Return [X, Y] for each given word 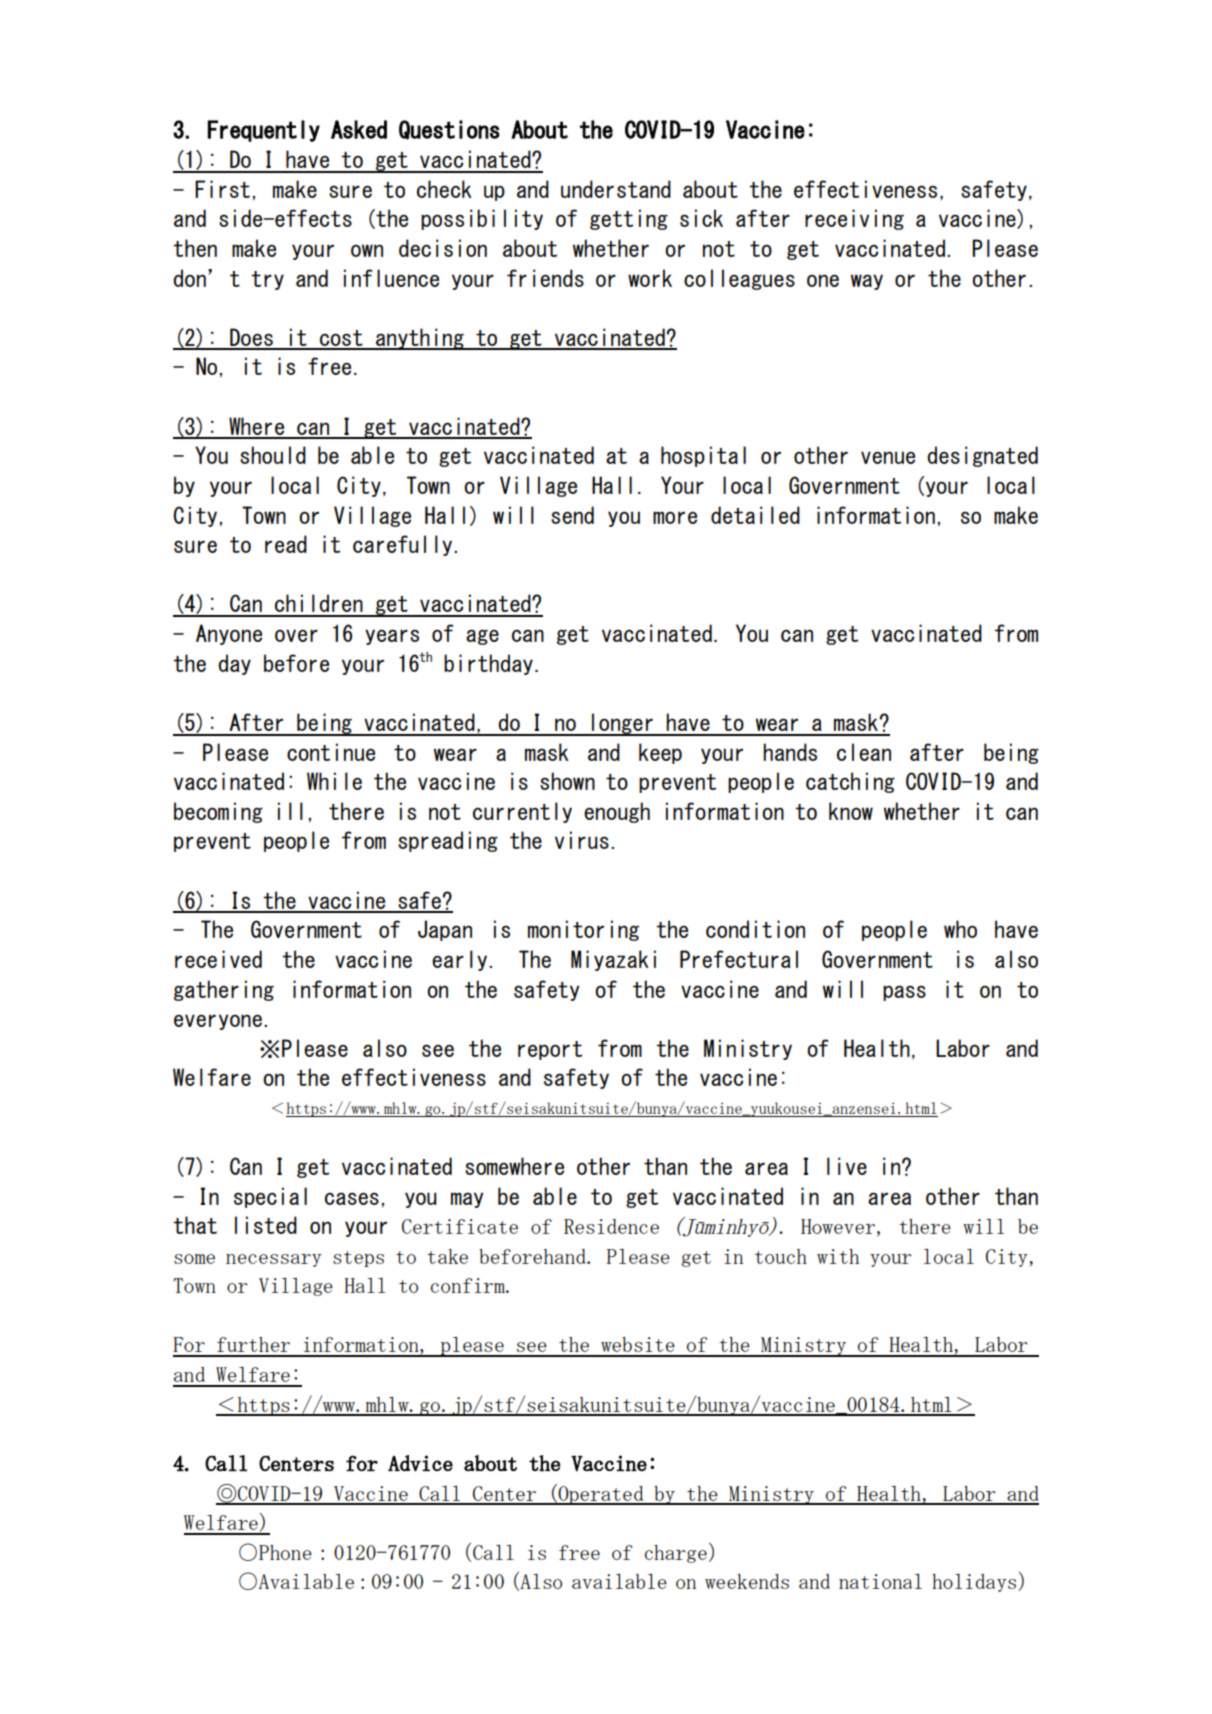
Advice [420, 1463]
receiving [854, 219]
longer [622, 724]
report [550, 1050]
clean [864, 752]
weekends [747, 1581]
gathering [224, 990]
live [847, 1166]
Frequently [264, 131]
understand [616, 189]
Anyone [229, 634]
